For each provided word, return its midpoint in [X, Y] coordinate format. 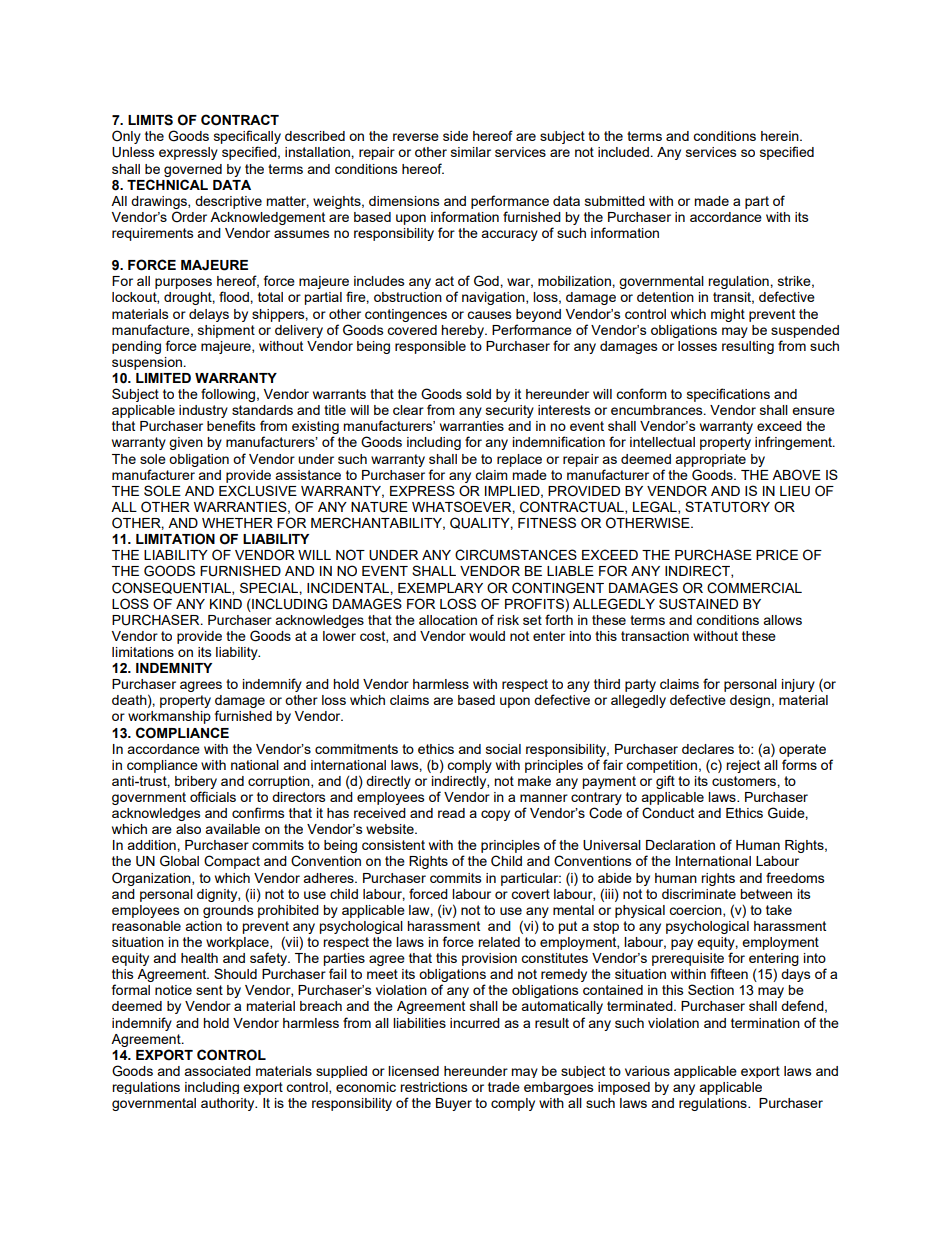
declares [708, 749]
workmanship [169, 717]
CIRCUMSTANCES [516, 555]
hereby [463, 331]
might [728, 315]
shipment [226, 331]
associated [217, 1071]
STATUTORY [727, 507]
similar [471, 152]
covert [530, 894]
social [503, 749]
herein [781, 136]
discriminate [699, 894]
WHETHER [237, 523]
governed [193, 170]
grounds [228, 911]
